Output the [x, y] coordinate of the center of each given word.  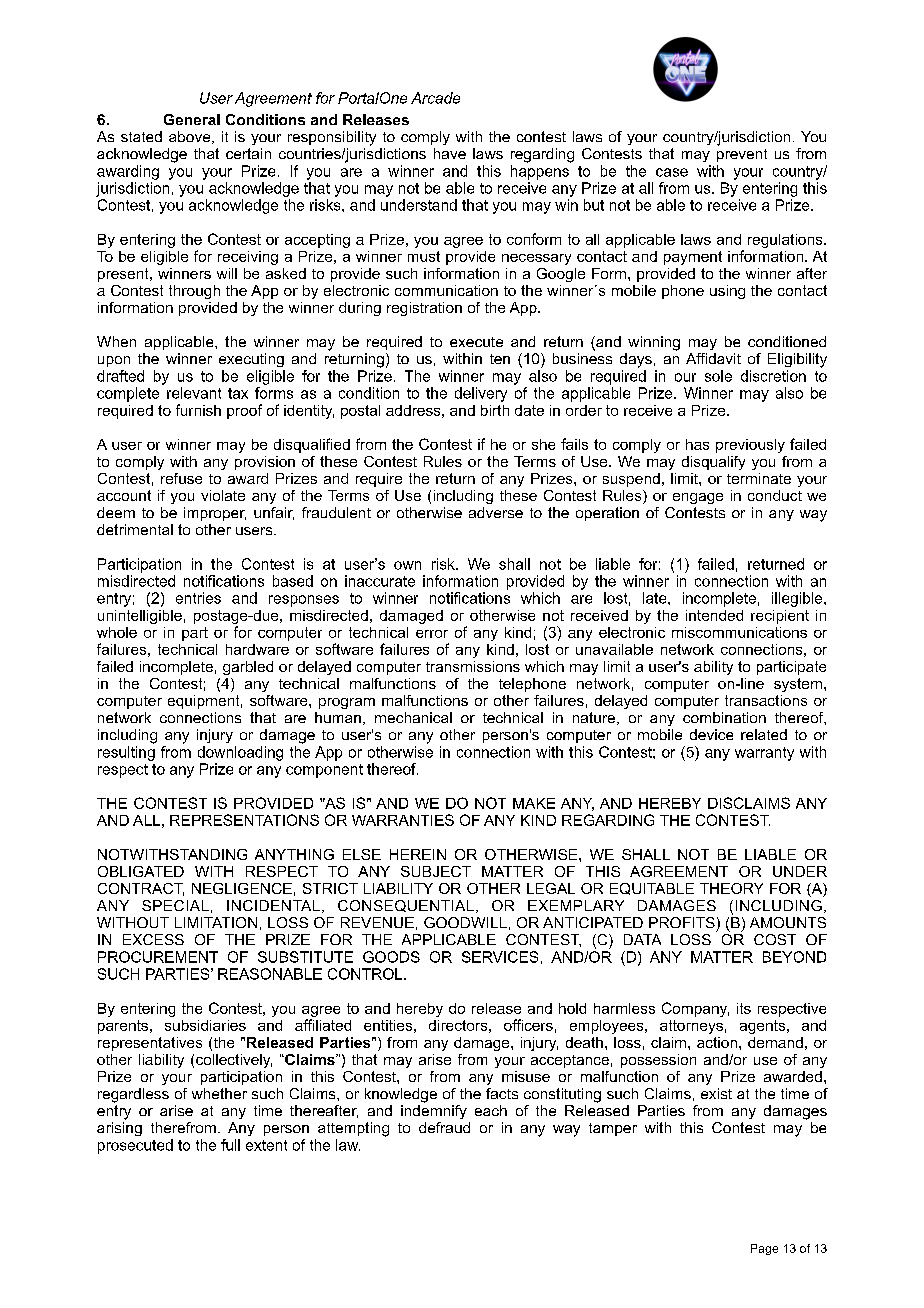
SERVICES [500, 957]
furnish [198, 410]
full [230, 1145]
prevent [742, 155]
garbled [248, 668]
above [191, 137]
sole [718, 376]
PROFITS [682, 922]
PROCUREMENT [158, 957]
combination [724, 717]
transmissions [473, 666]
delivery [481, 394]
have [450, 153]
